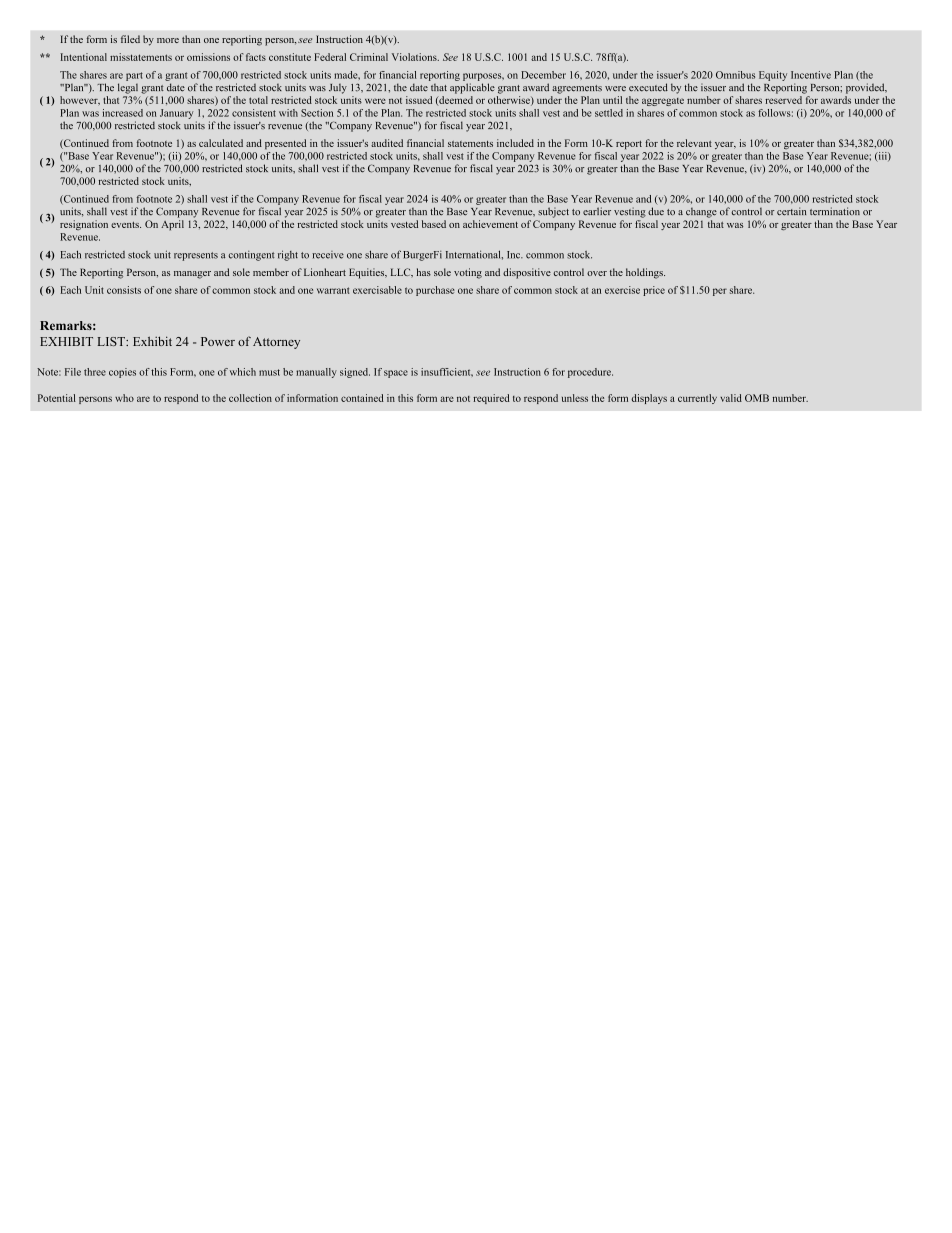 Image resolution: width=952 pixels, height=1233 pixels. I want to click on relevant, so click(694, 143).
